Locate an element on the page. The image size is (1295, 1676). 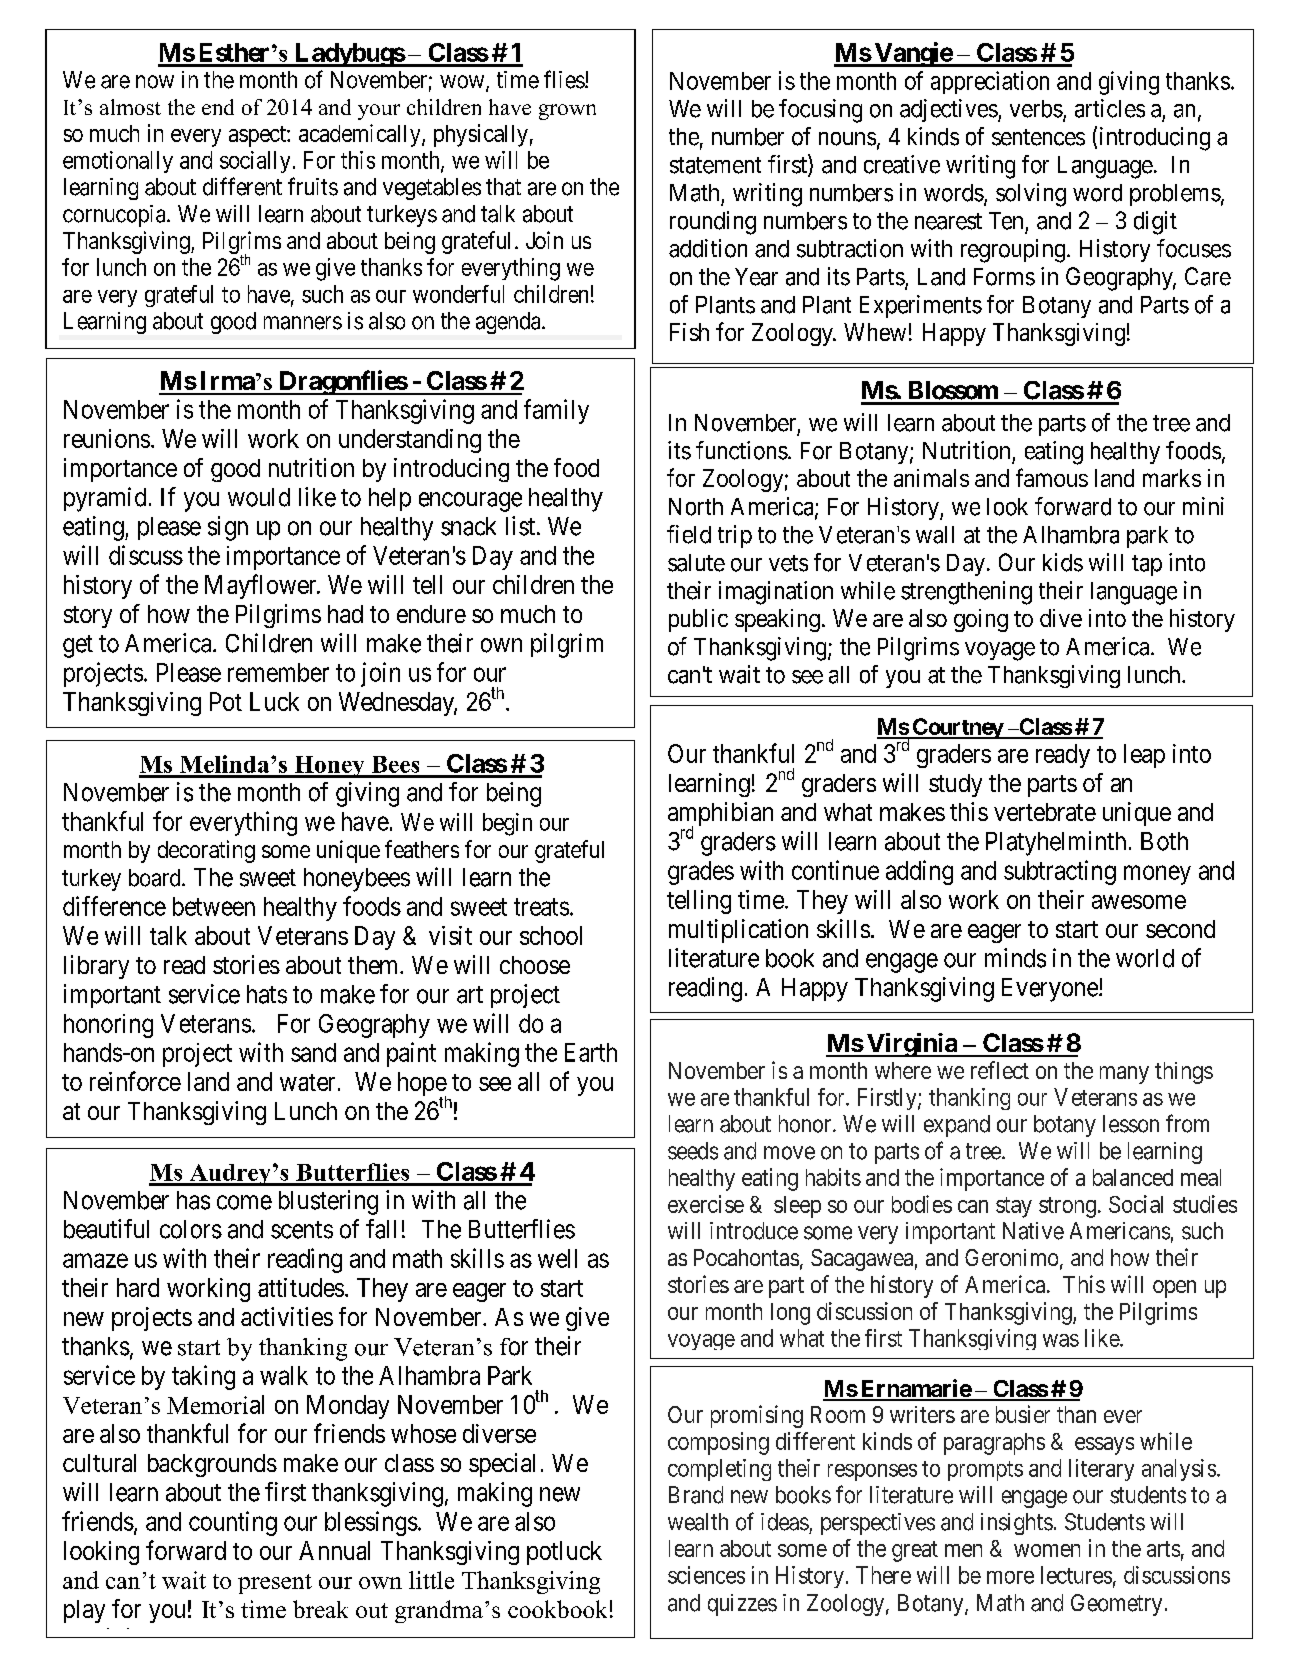
Mayflower is located at coordinates (262, 586).
